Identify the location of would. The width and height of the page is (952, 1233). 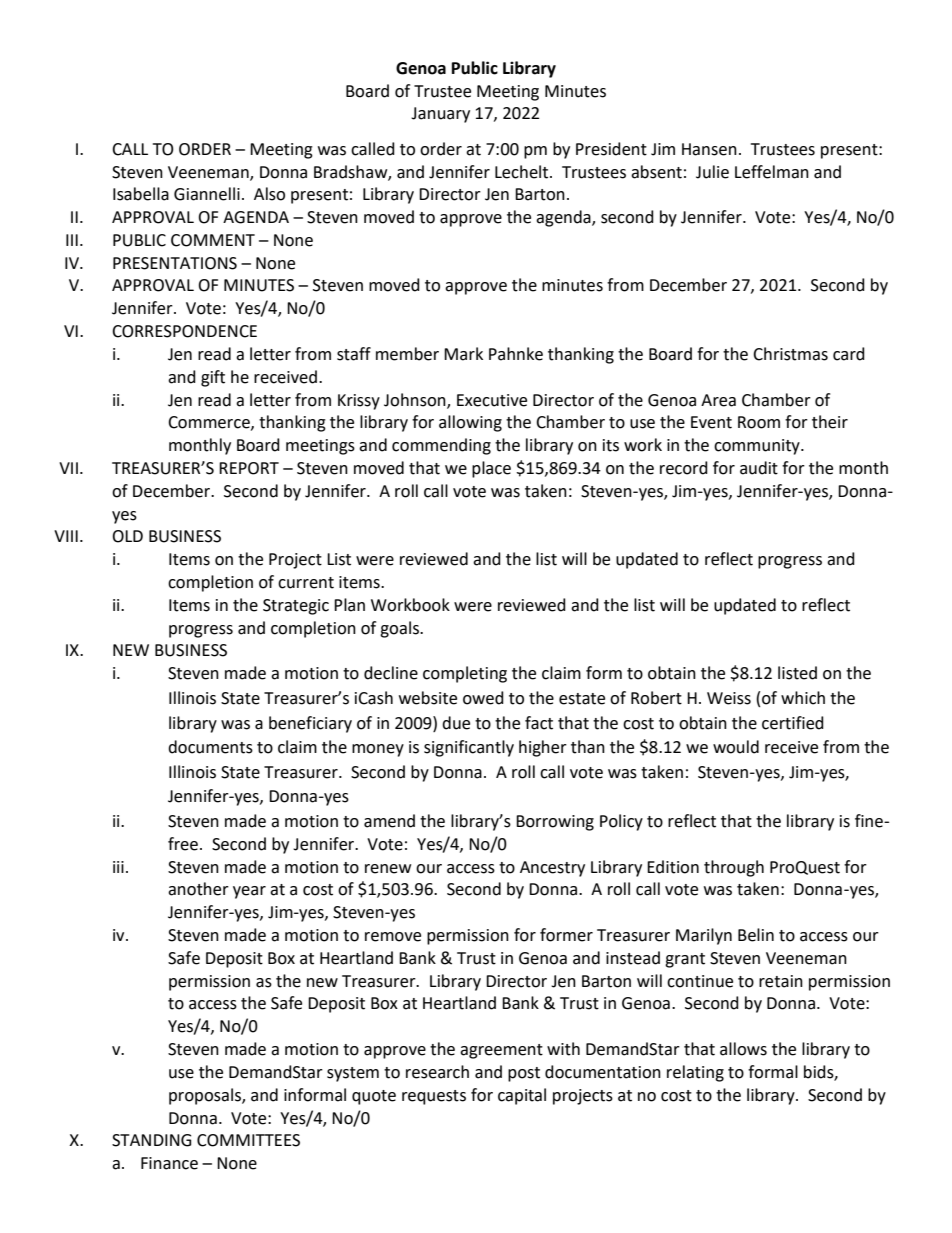
(736, 747).
